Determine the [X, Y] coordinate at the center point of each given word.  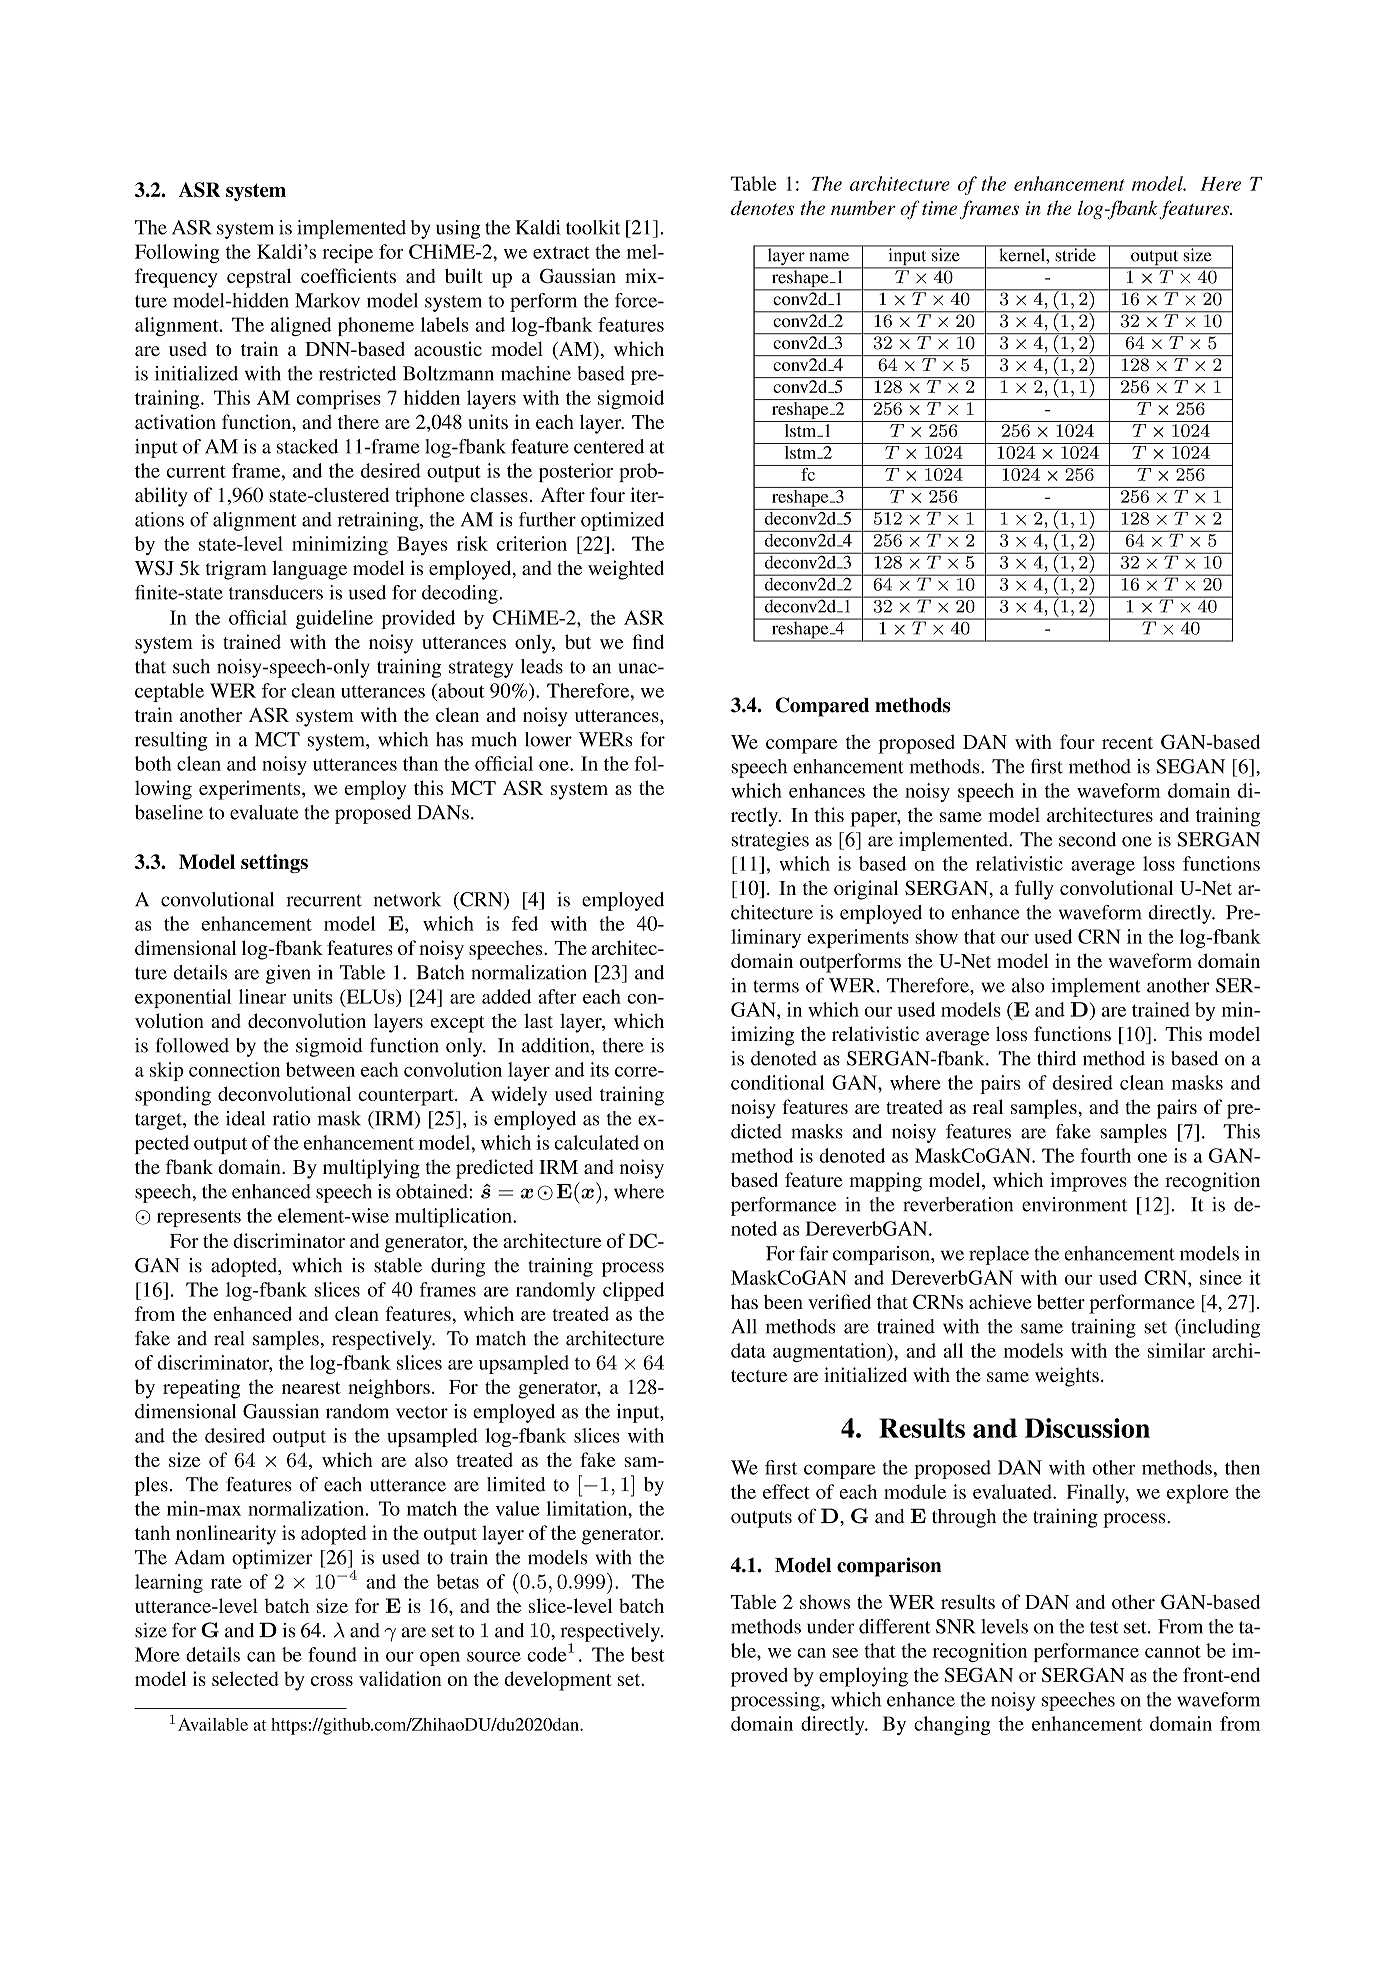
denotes [762, 207]
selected [245, 1678]
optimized [622, 521]
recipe [347, 253]
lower [548, 739]
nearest [311, 1388]
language [309, 570]
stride [1075, 254]
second [1087, 839]
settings [274, 863]
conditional [778, 1082]
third [1056, 1058]
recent [1127, 743]
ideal [245, 1118]
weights [1067, 1377]
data [748, 1350]
